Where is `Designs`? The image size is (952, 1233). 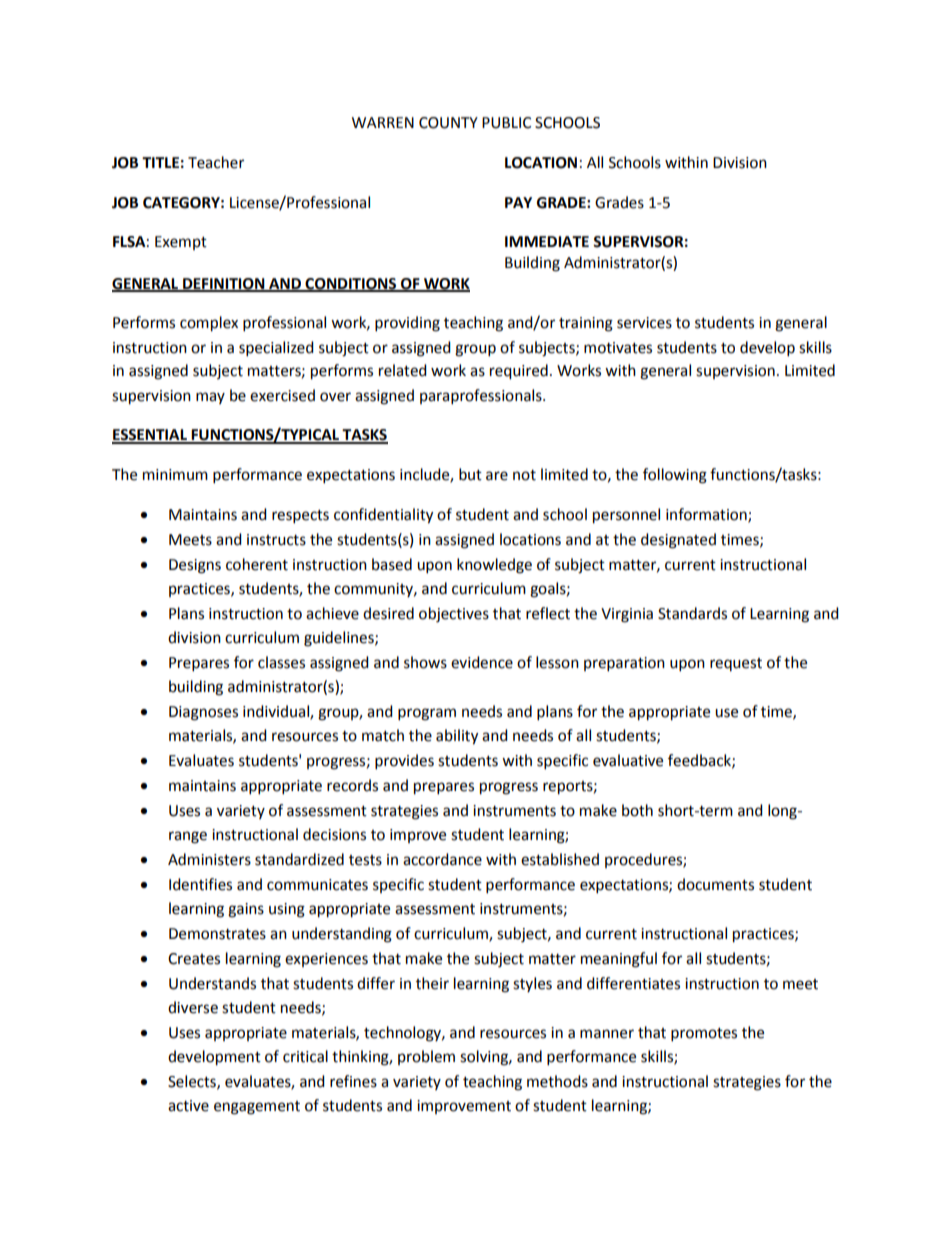
Designs is located at coordinates (195, 566).
